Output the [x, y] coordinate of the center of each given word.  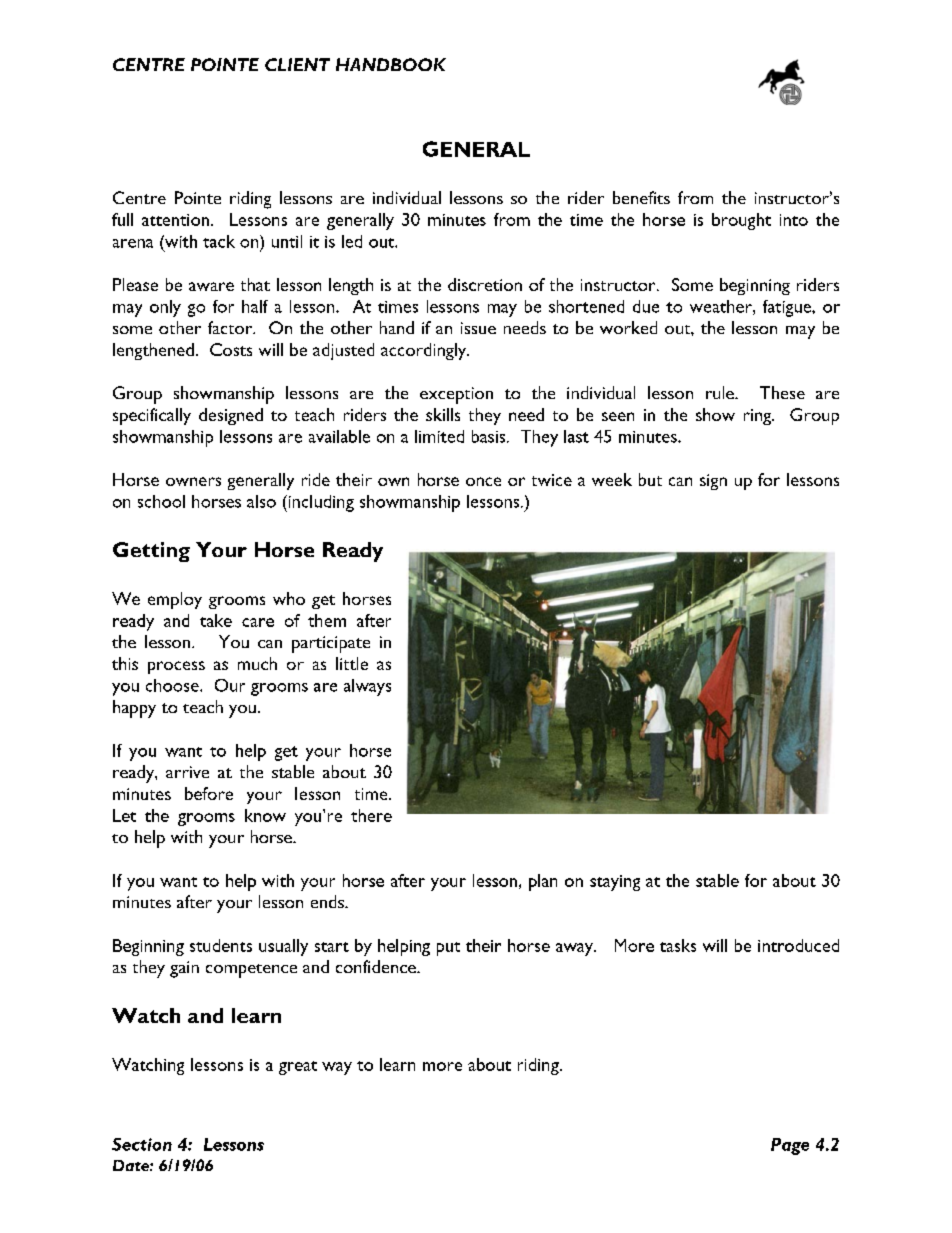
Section [142, 1144]
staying [615, 883]
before [209, 793]
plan [543, 882]
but [650, 479]
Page [790, 1146]
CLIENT [297, 64]
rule [721, 392]
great [298, 1068]
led [352, 241]
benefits [641, 197]
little [352, 663]
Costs [231, 349]
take [216, 620]
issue [478, 328]
